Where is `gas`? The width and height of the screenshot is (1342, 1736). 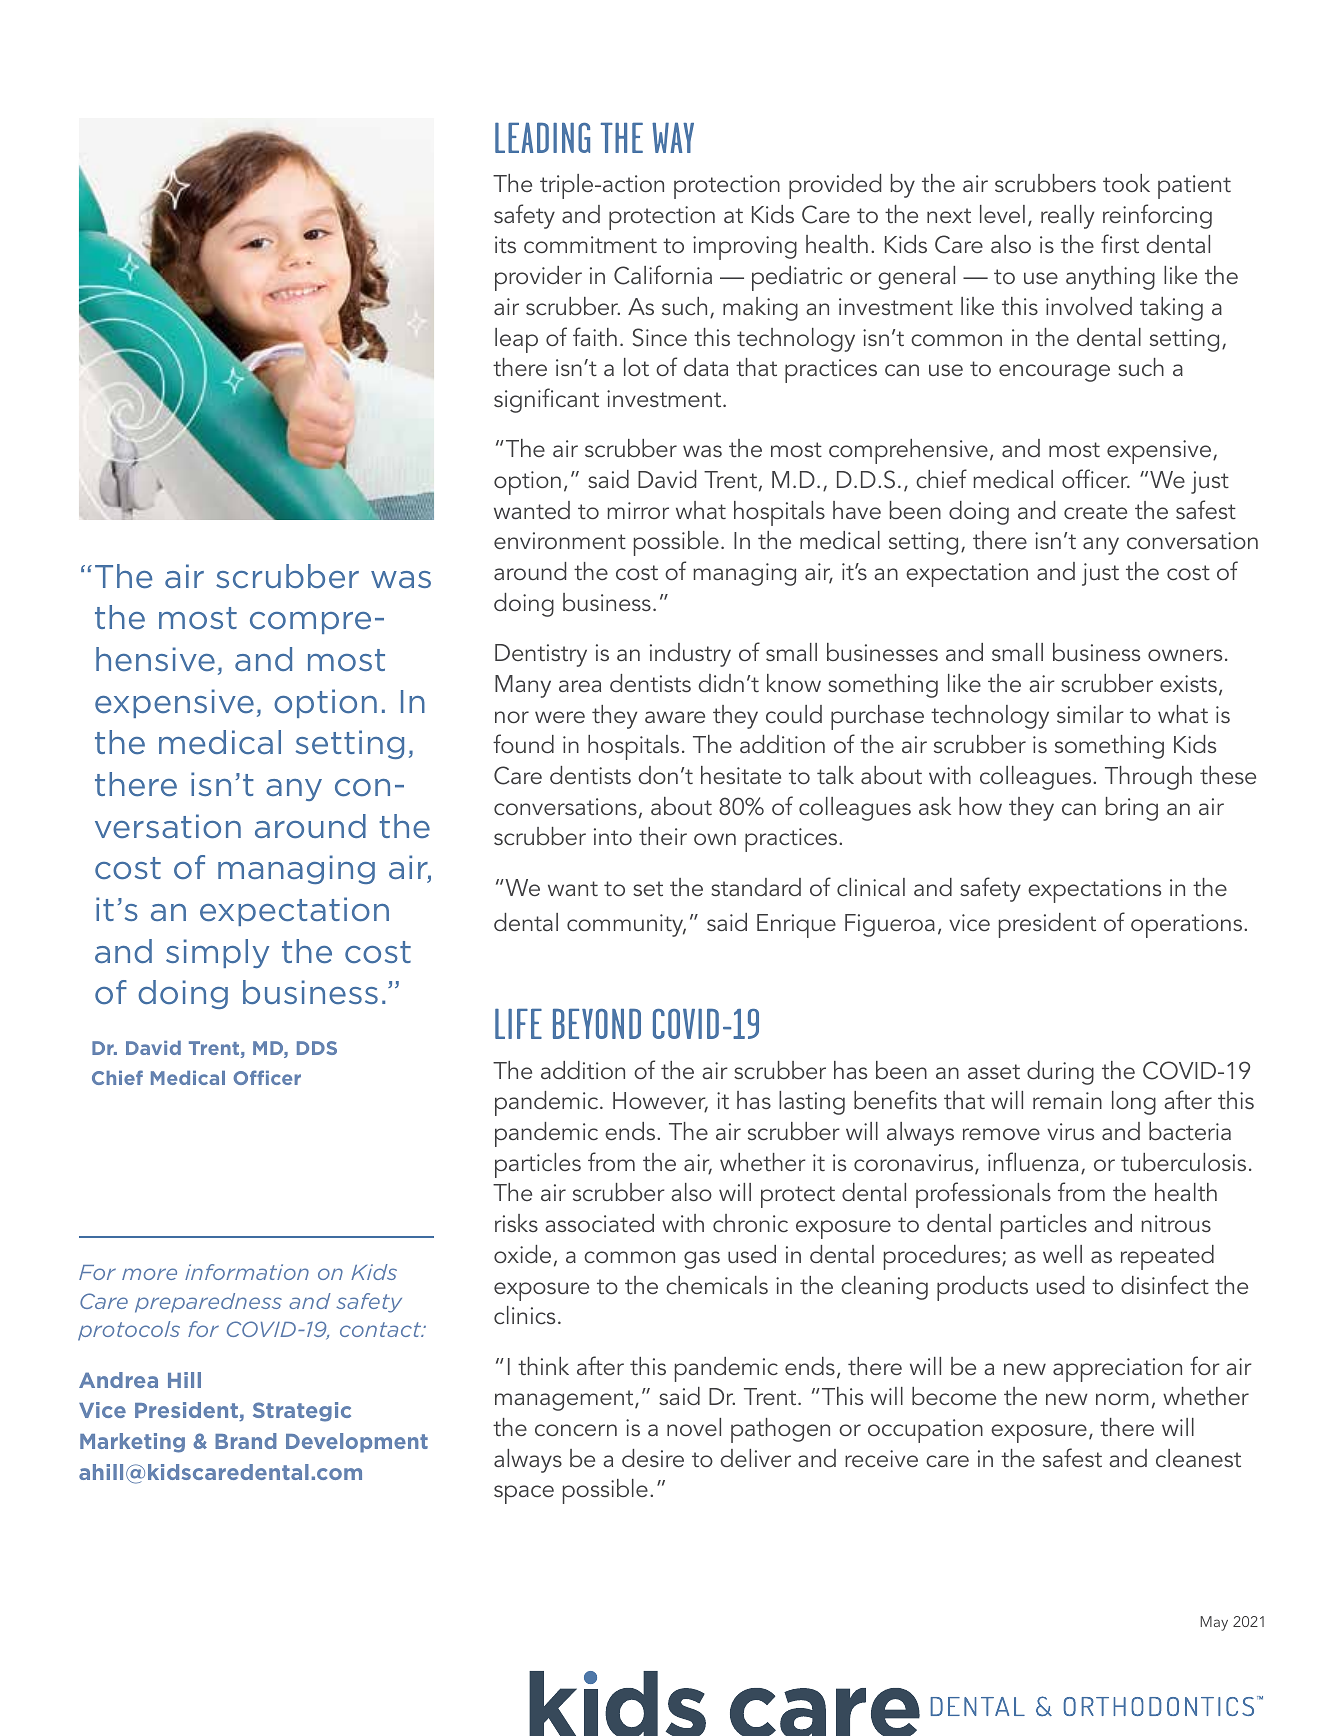
gas is located at coordinates (702, 1260).
